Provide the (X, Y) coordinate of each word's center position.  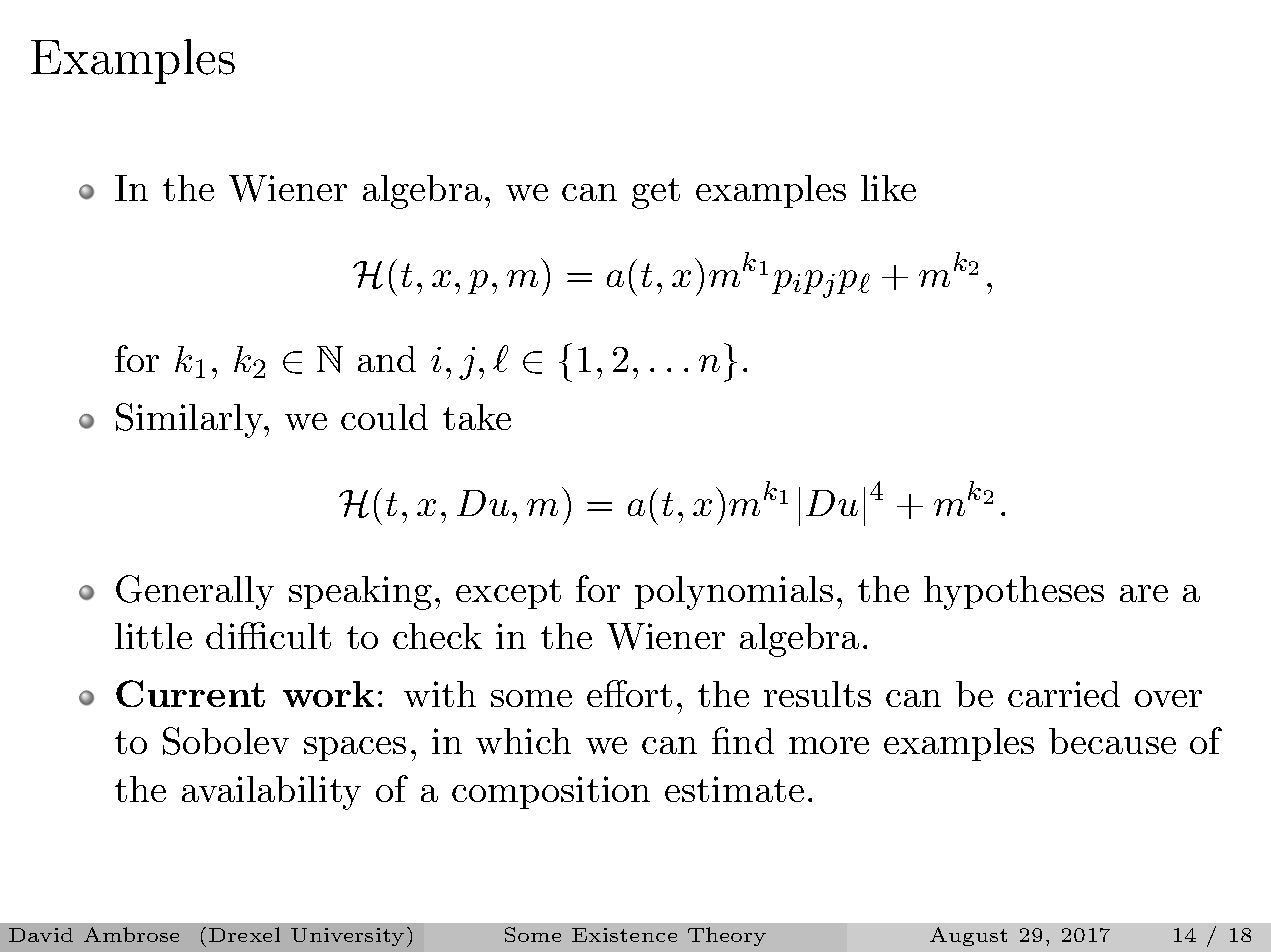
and (387, 359)
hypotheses (1014, 593)
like (888, 188)
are (1144, 593)
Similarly (191, 420)
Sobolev (226, 741)
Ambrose (131, 934)
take (477, 417)
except (508, 594)
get (656, 193)
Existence (624, 935)
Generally (195, 592)
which (523, 741)
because (1112, 741)
